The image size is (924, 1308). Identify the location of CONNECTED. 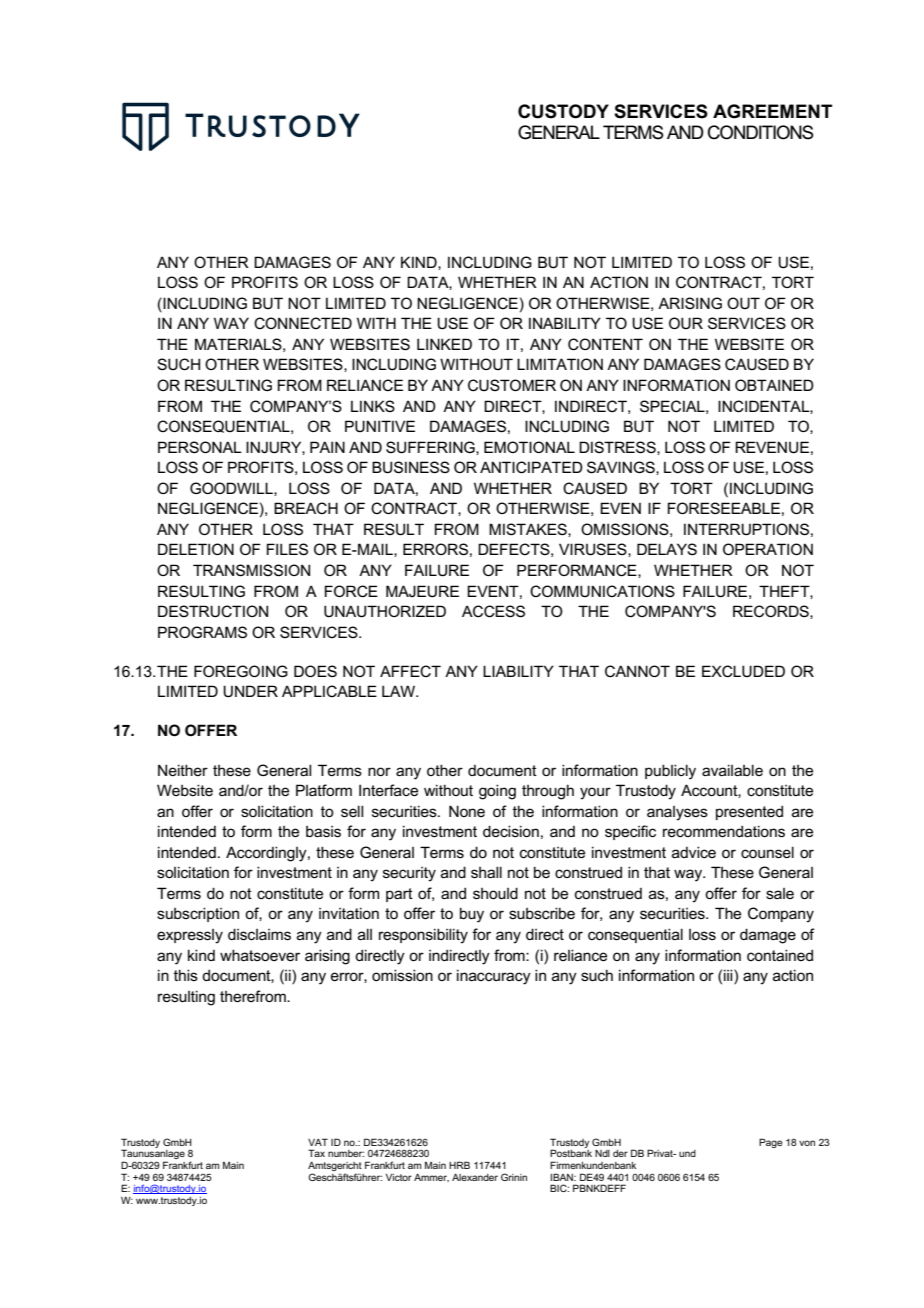
(303, 323).
